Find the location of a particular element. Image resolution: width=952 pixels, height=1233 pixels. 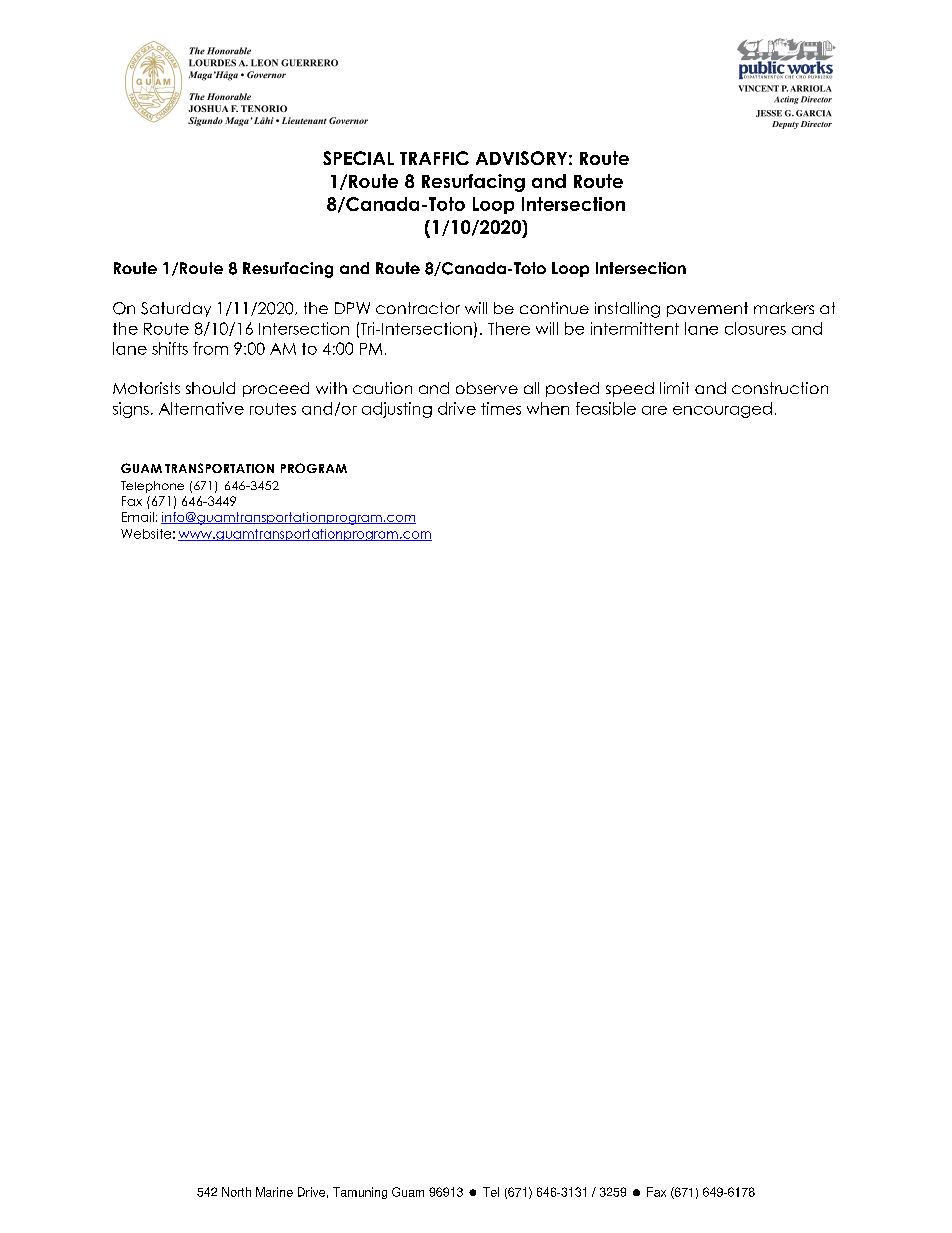

TRAFFIC is located at coordinates (434, 158).
